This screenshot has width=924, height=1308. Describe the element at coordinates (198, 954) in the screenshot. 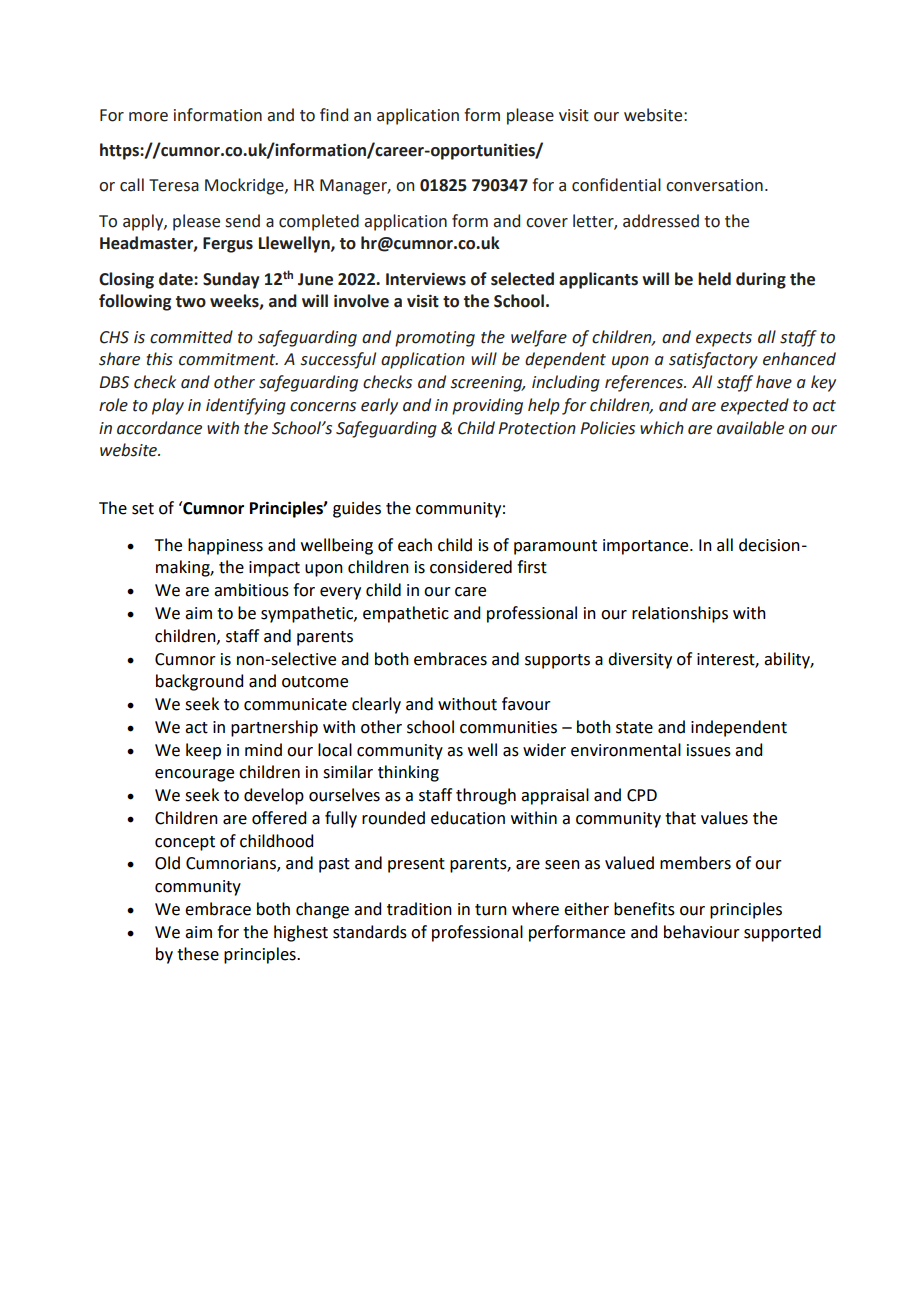

I see `these` at that location.
